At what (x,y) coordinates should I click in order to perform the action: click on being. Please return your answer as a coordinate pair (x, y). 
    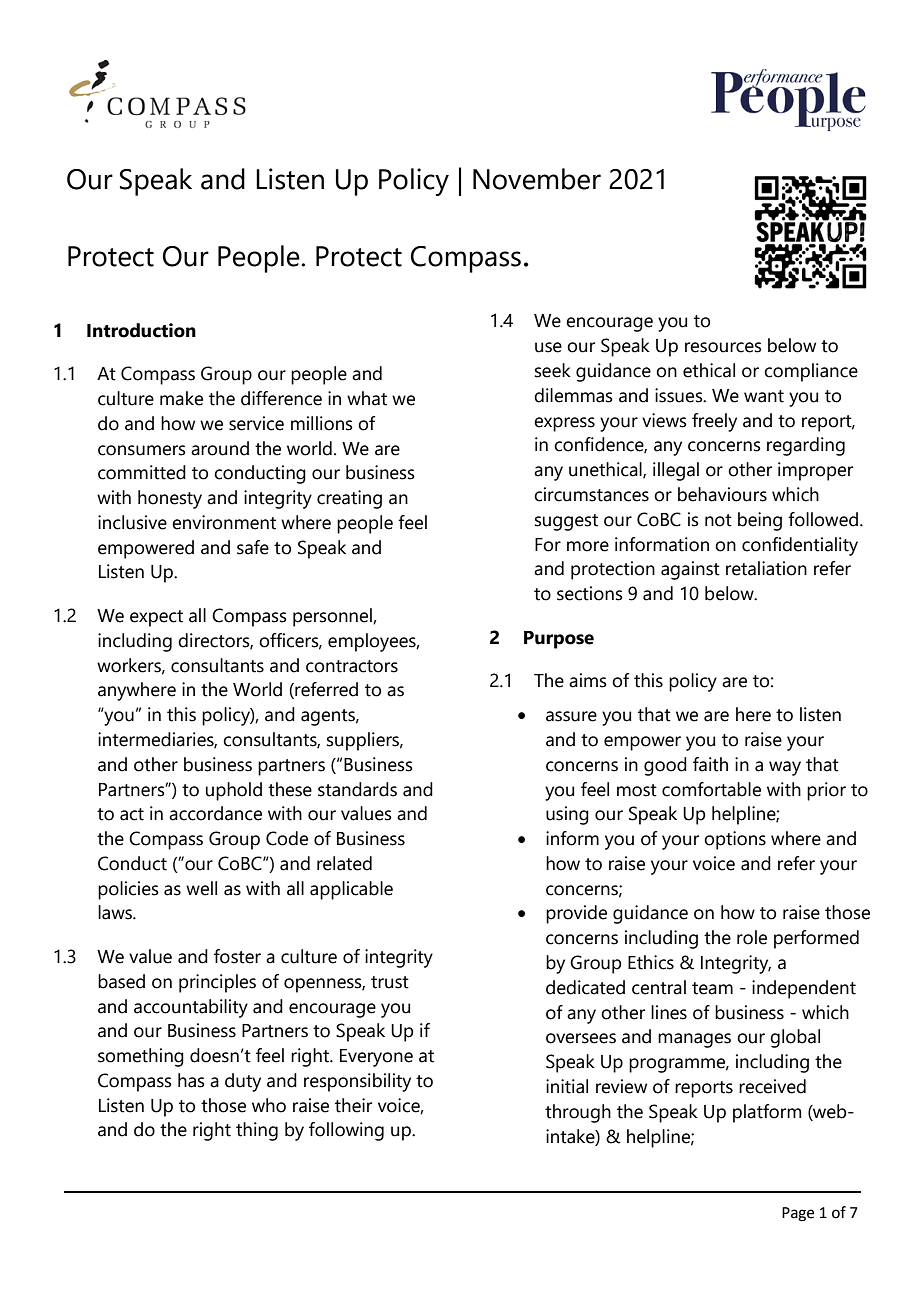
    Looking at the image, I should click on (760, 521).
